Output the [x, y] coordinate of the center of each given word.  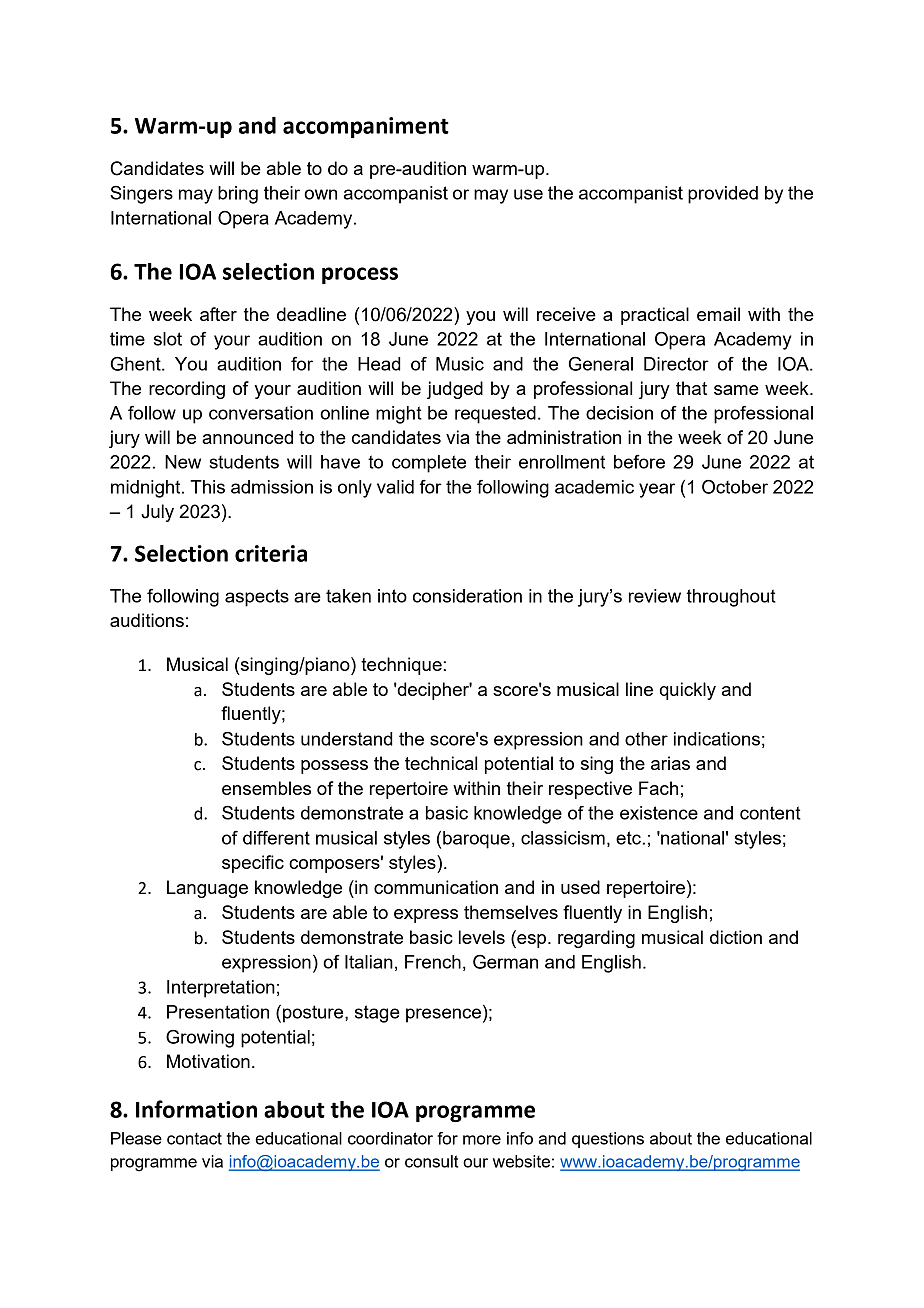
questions [608, 1140]
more [482, 1140]
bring [238, 195]
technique [401, 666]
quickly [688, 691]
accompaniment [366, 127]
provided [723, 195]
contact [194, 1138]
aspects [257, 598]
